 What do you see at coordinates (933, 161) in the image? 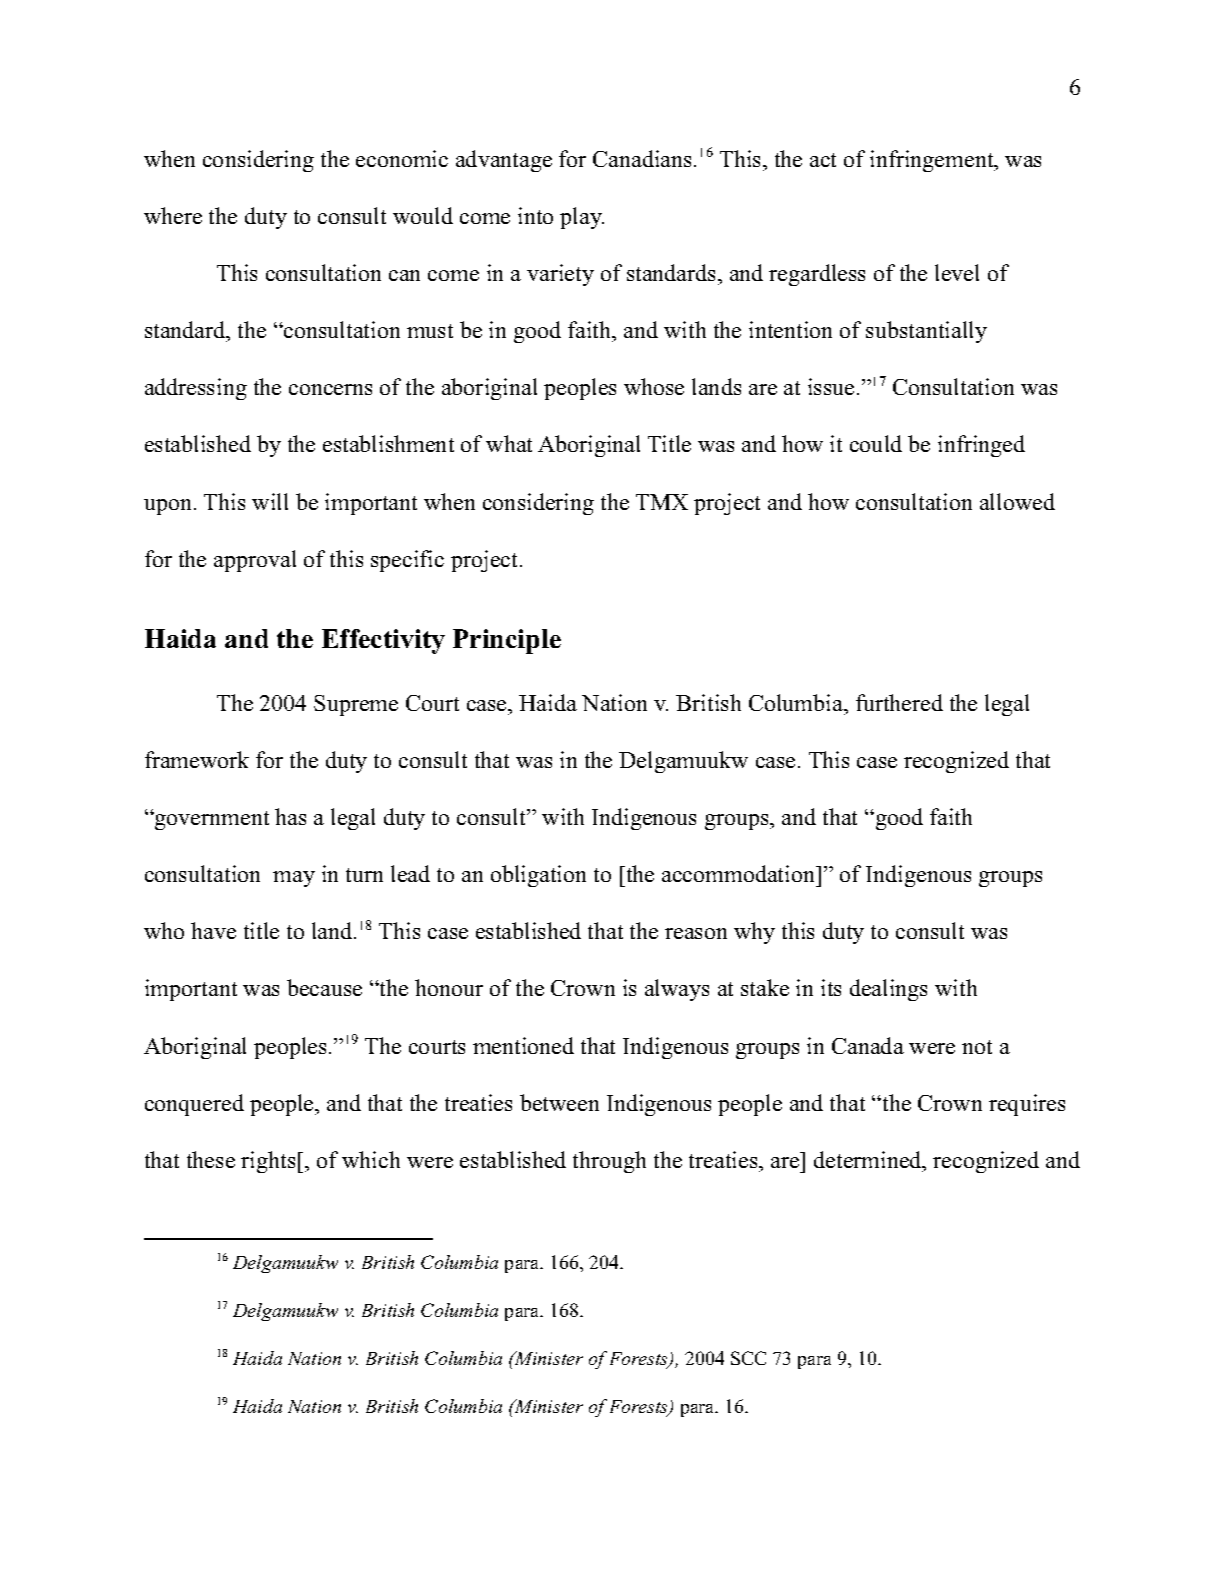
I see `infringement` at bounding box center [933, 161].
